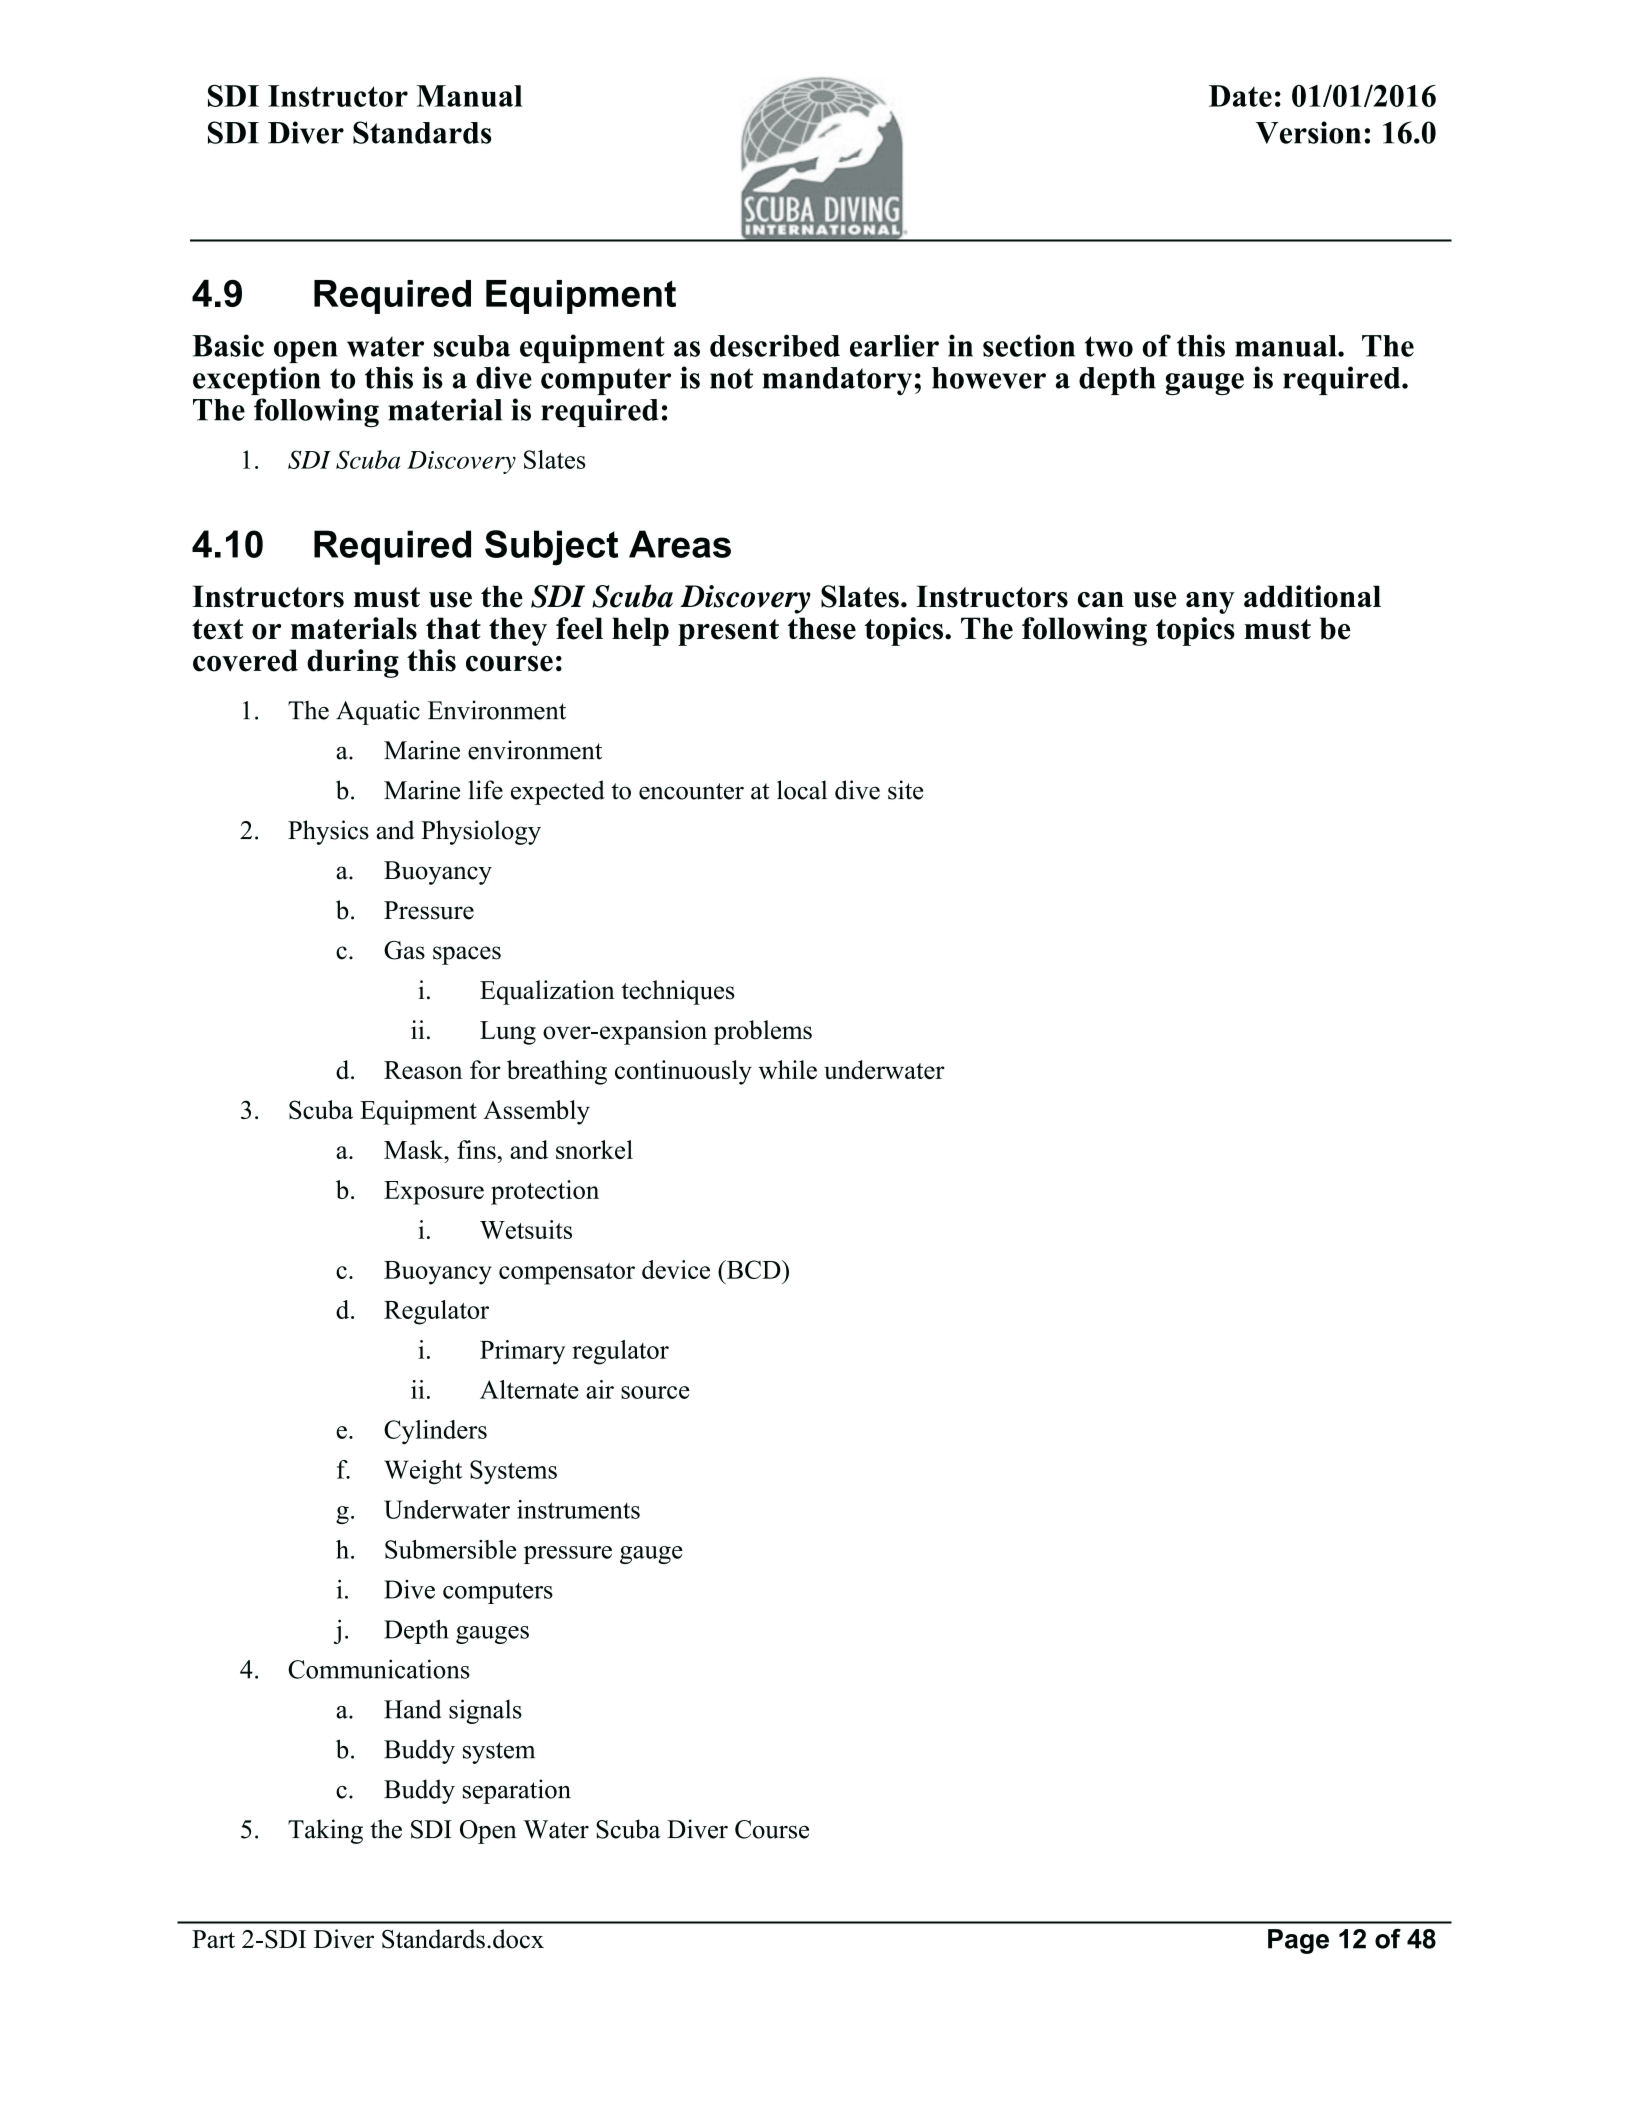  What do you see at coordinates (753, 1269) in the document?
I see `BCD` at bounding box center [753, 1269].
